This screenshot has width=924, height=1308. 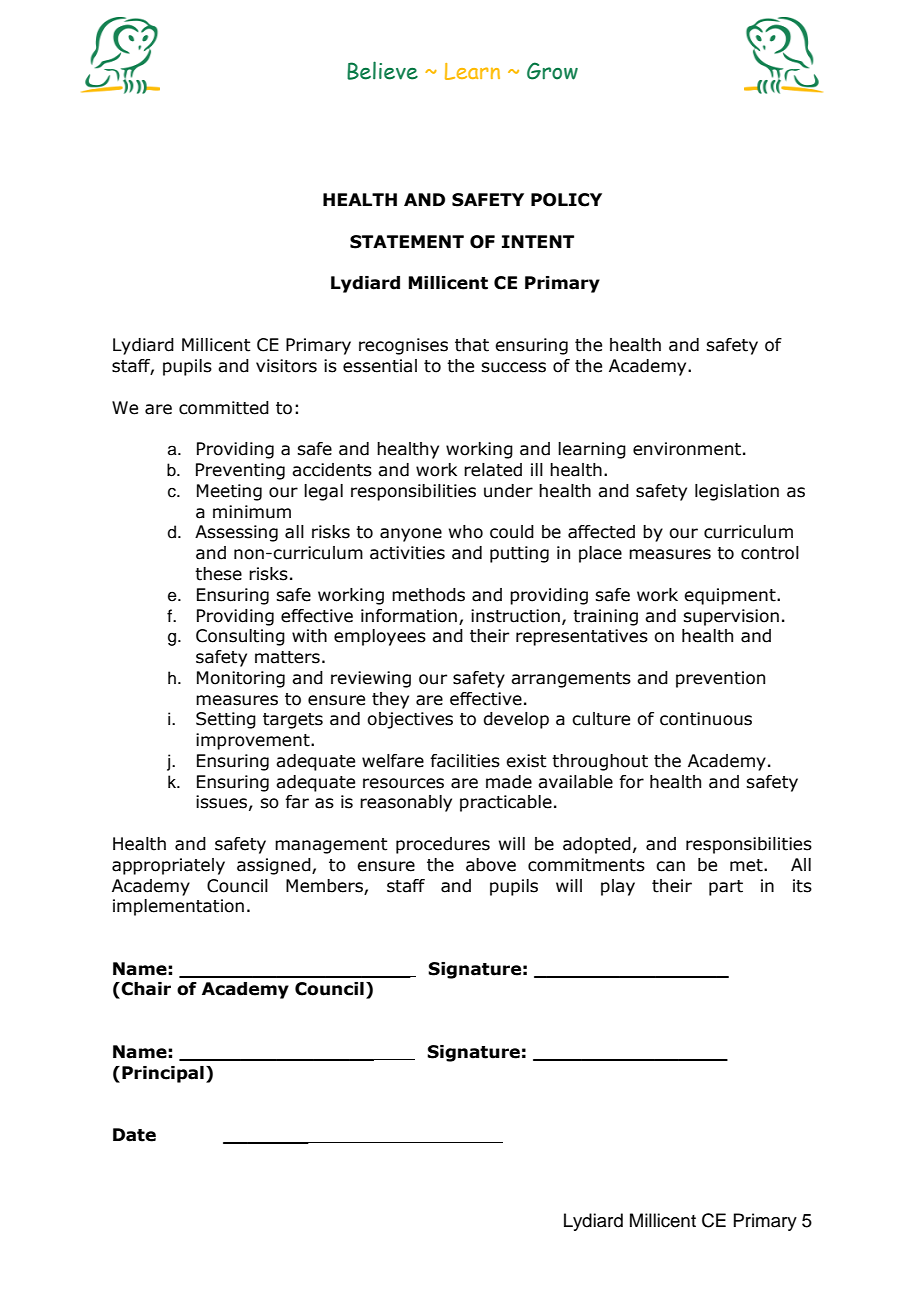 I want to click on Believe, so click(x=382, y=70).
